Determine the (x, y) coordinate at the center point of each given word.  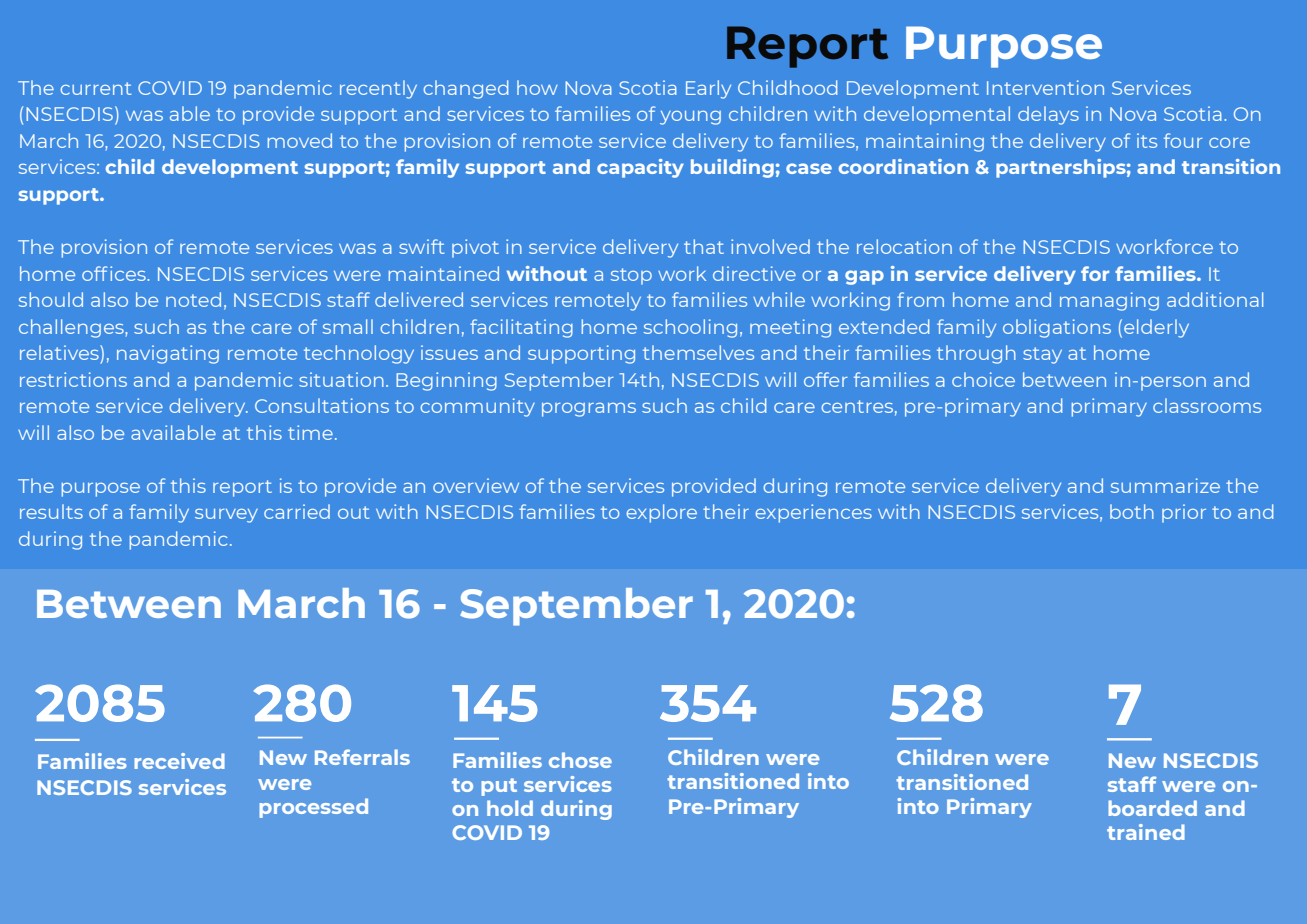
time (310, 432)
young (690, 118)
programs (589, 410)
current (95, 88)
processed (313, 808)
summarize (1165, 485)
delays (1048, 115)
